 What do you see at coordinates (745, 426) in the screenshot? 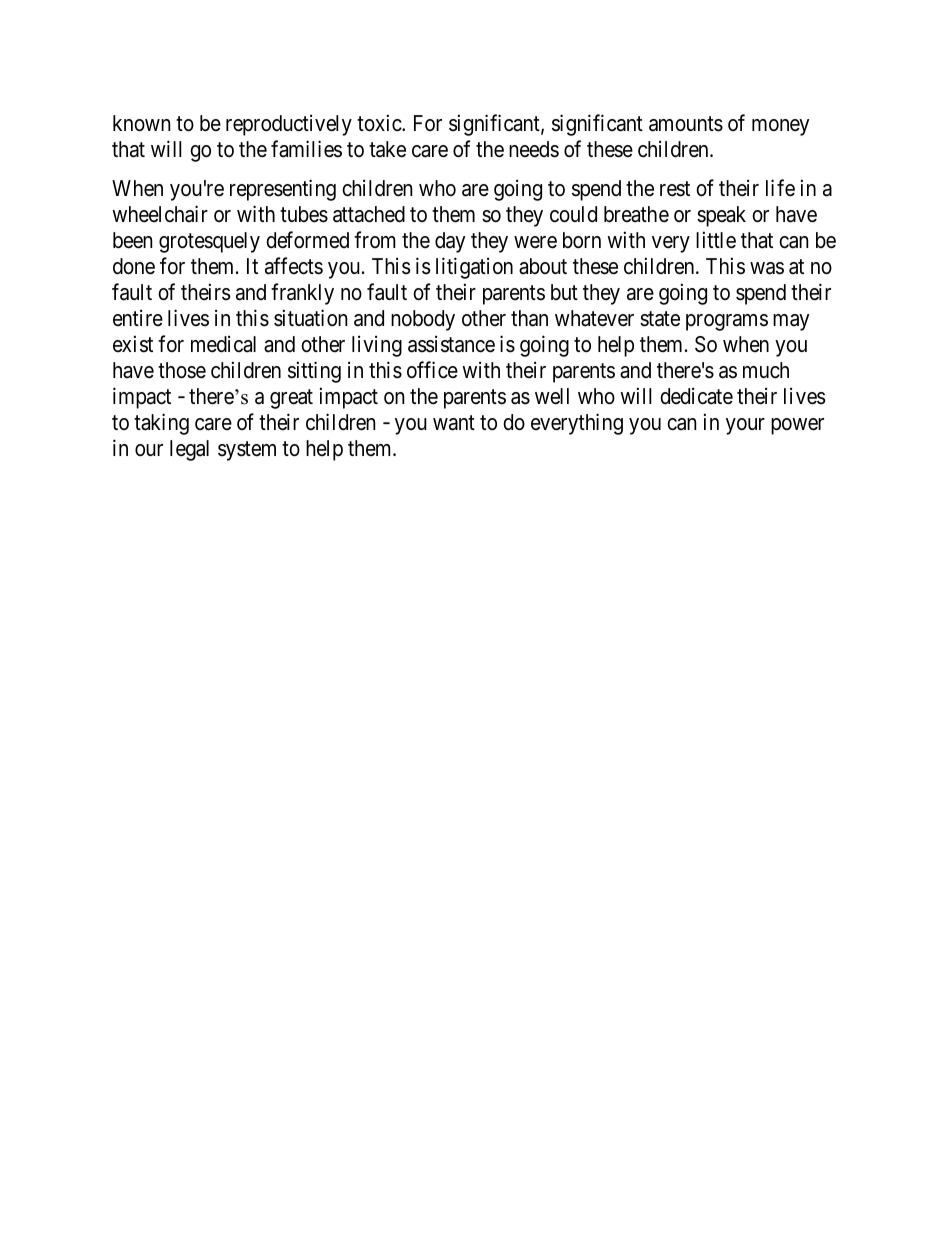
I see `your` at bounding box center [745, 426].
